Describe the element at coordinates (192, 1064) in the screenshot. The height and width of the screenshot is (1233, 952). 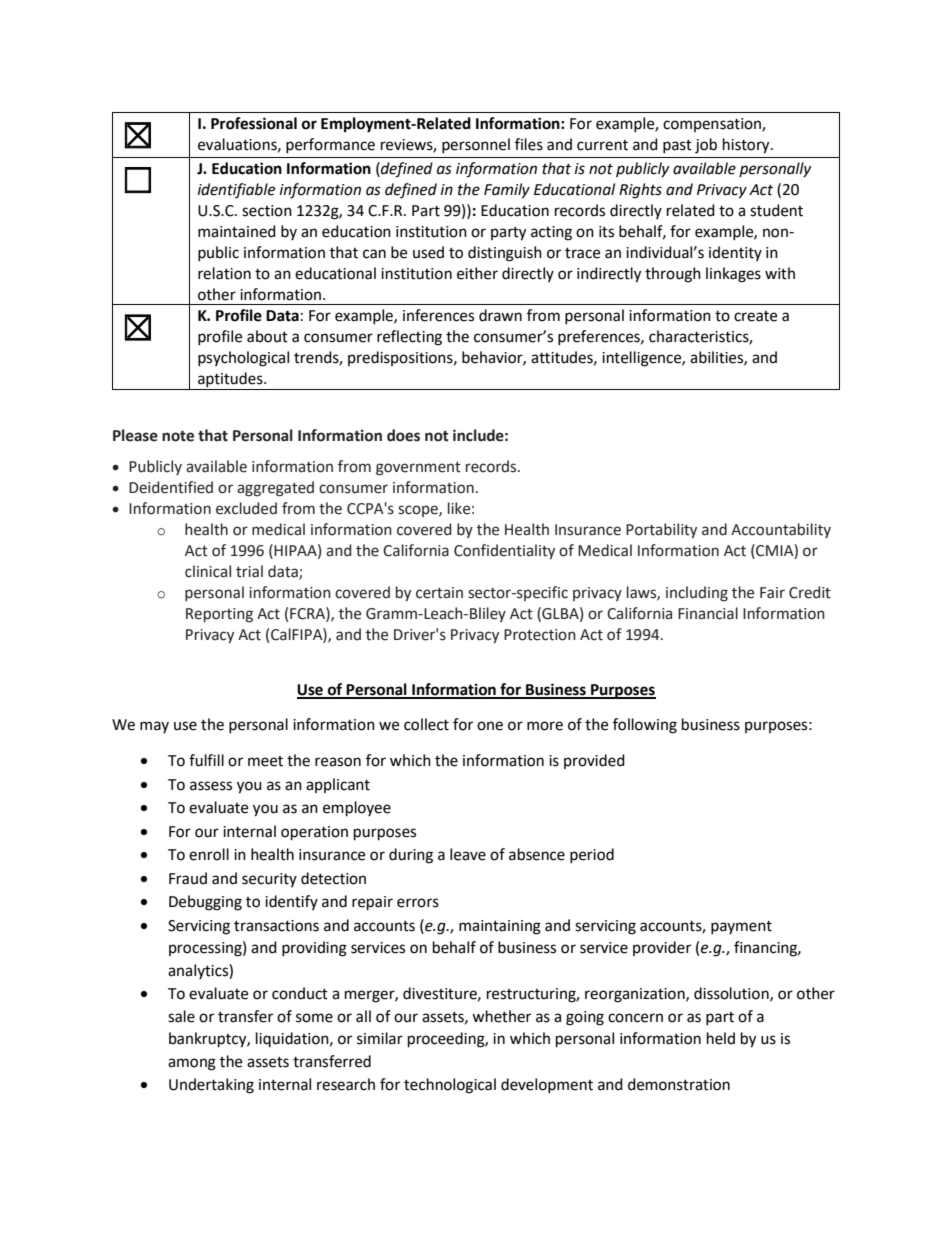
I see `among` at that location.
